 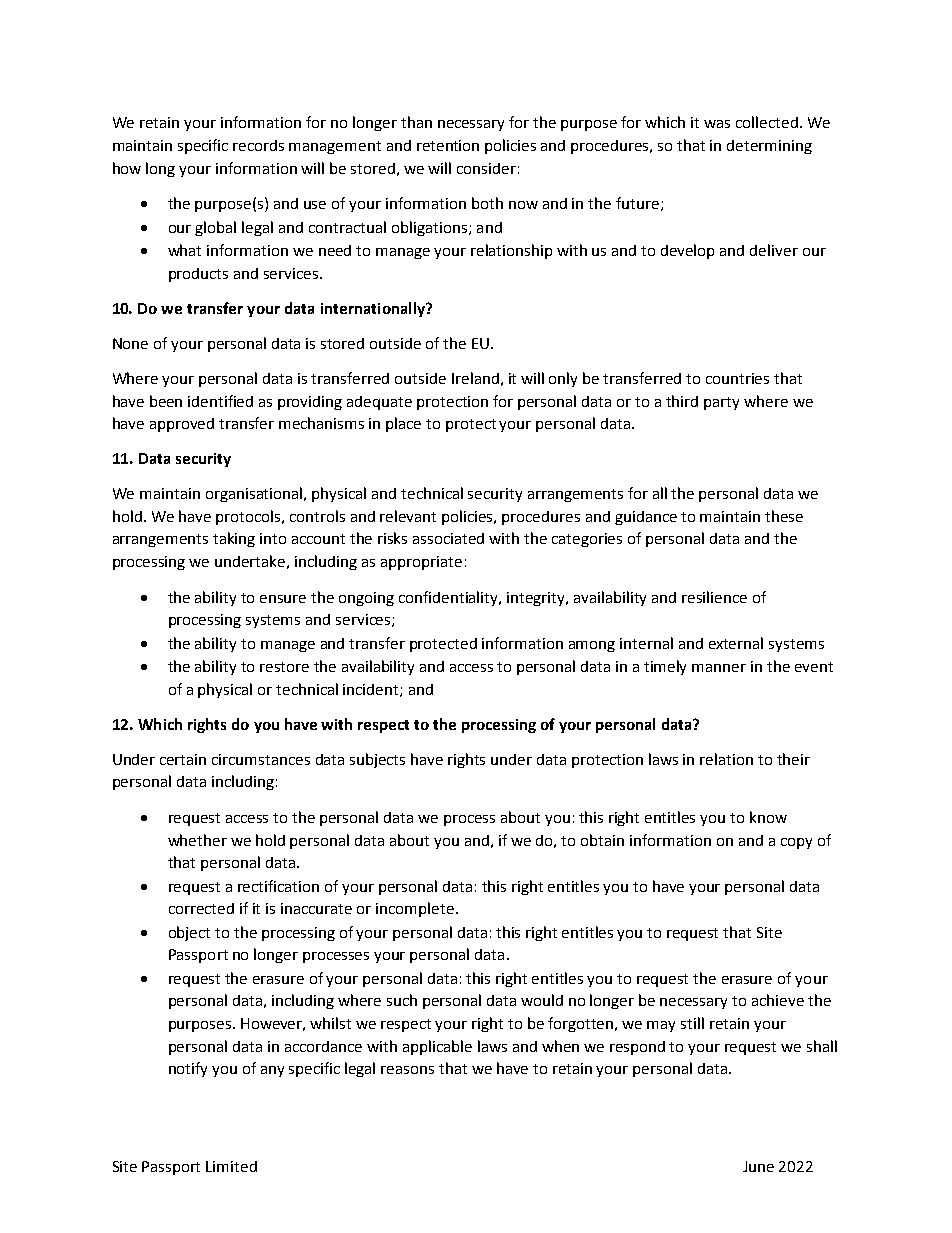 What do you see at coordinates (284, 667) in the screenshot?
I see `restore` at bounding box center [284, 667].
